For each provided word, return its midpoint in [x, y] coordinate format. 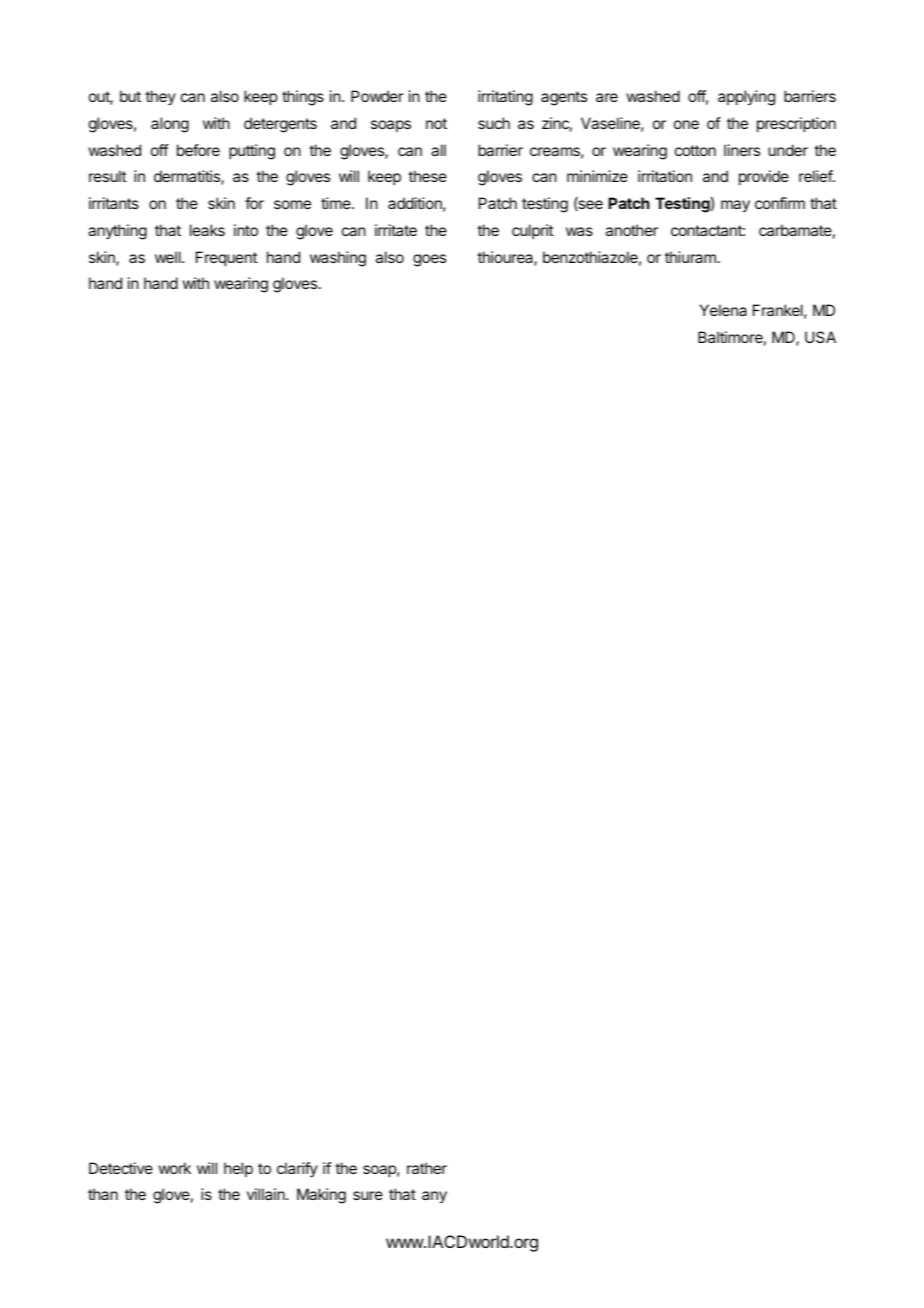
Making [321, 1196]
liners [742, 150]
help [238, 1169]
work [174, 1168]
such [494, 123]
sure [368, 1195]
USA [820, 337]
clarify [297, 1169]
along [170, 125]
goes [429, 260]
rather [427, 1168]
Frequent [226, 258]
